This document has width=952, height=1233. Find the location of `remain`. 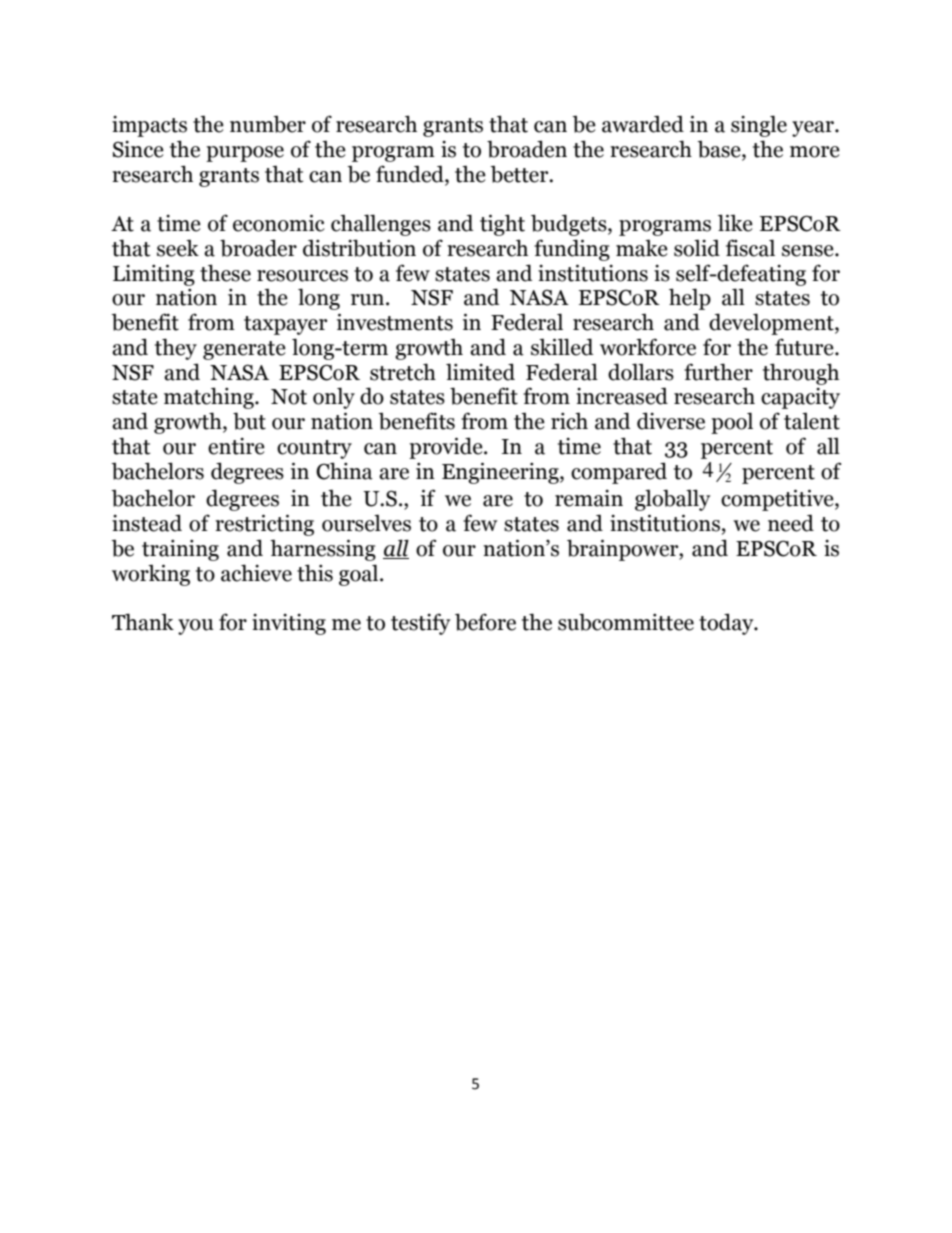

remain is located at coordinates (589, 498).
